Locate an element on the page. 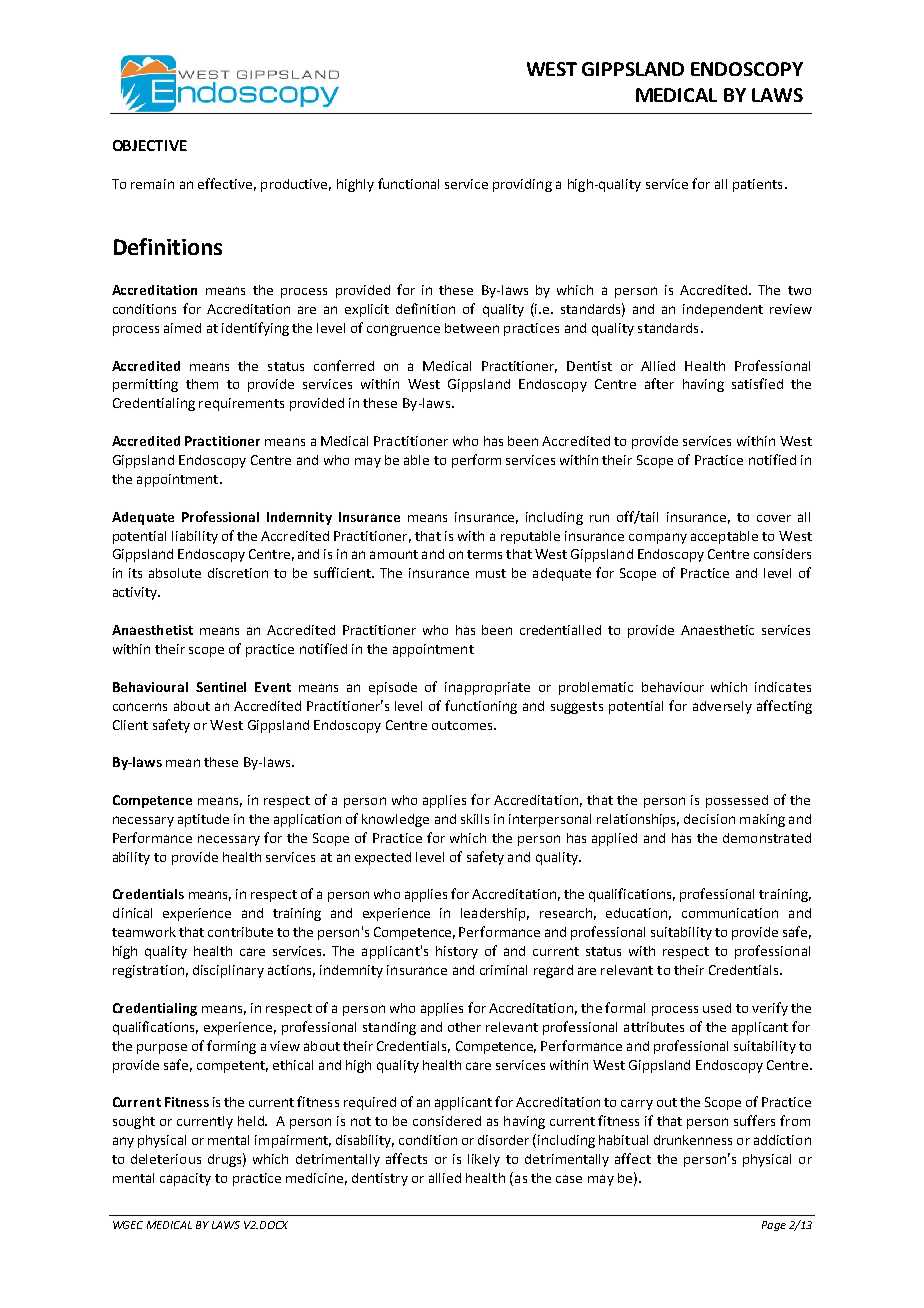 The image size is (924, 1308). remain is located at coordinates (152, 184).
